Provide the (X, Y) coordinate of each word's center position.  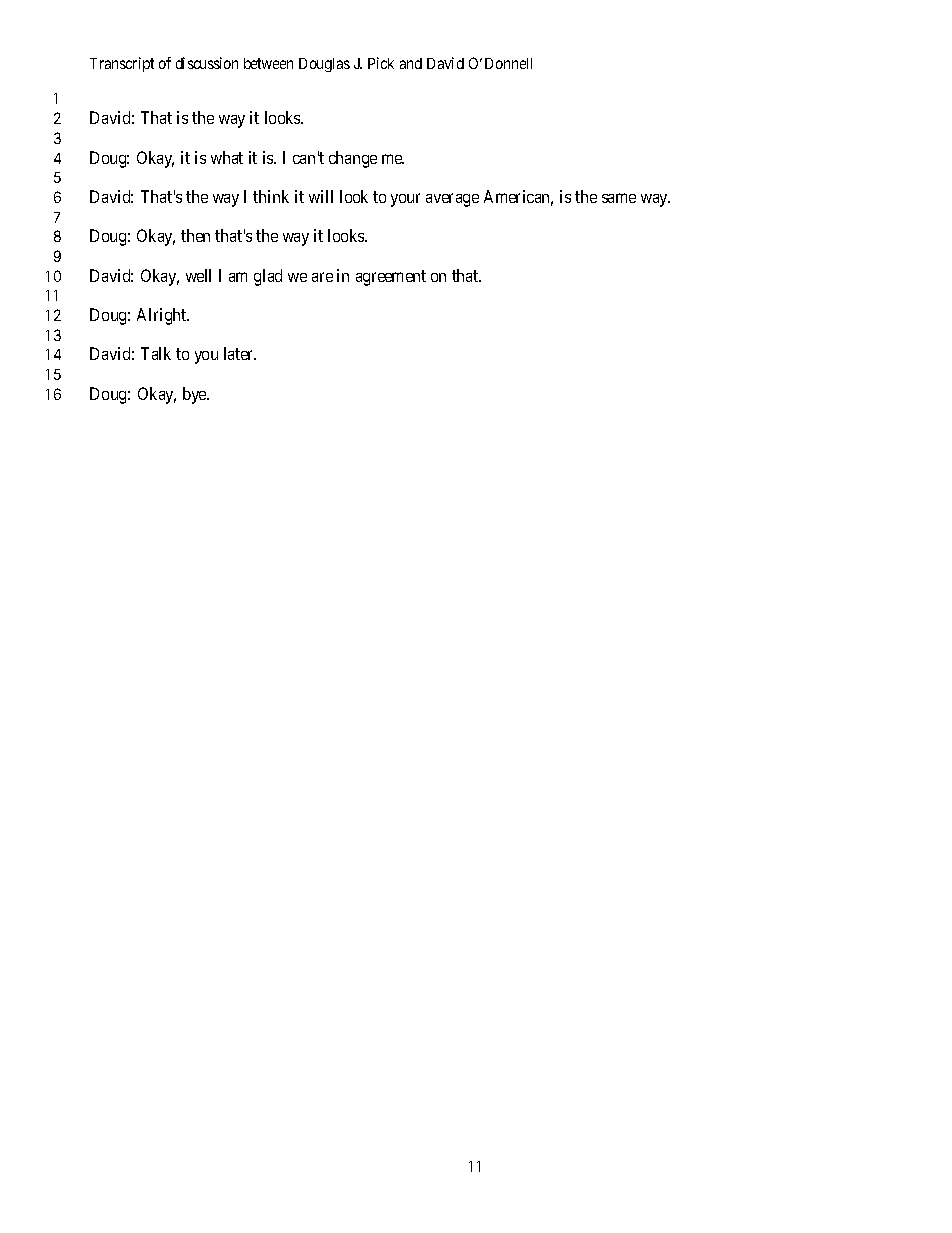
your (405, 200)
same (619, 198)
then (195, 235)
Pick (381, 63)
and (411, 63)
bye (196, 395)
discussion (207, 63)
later (240, 353)
